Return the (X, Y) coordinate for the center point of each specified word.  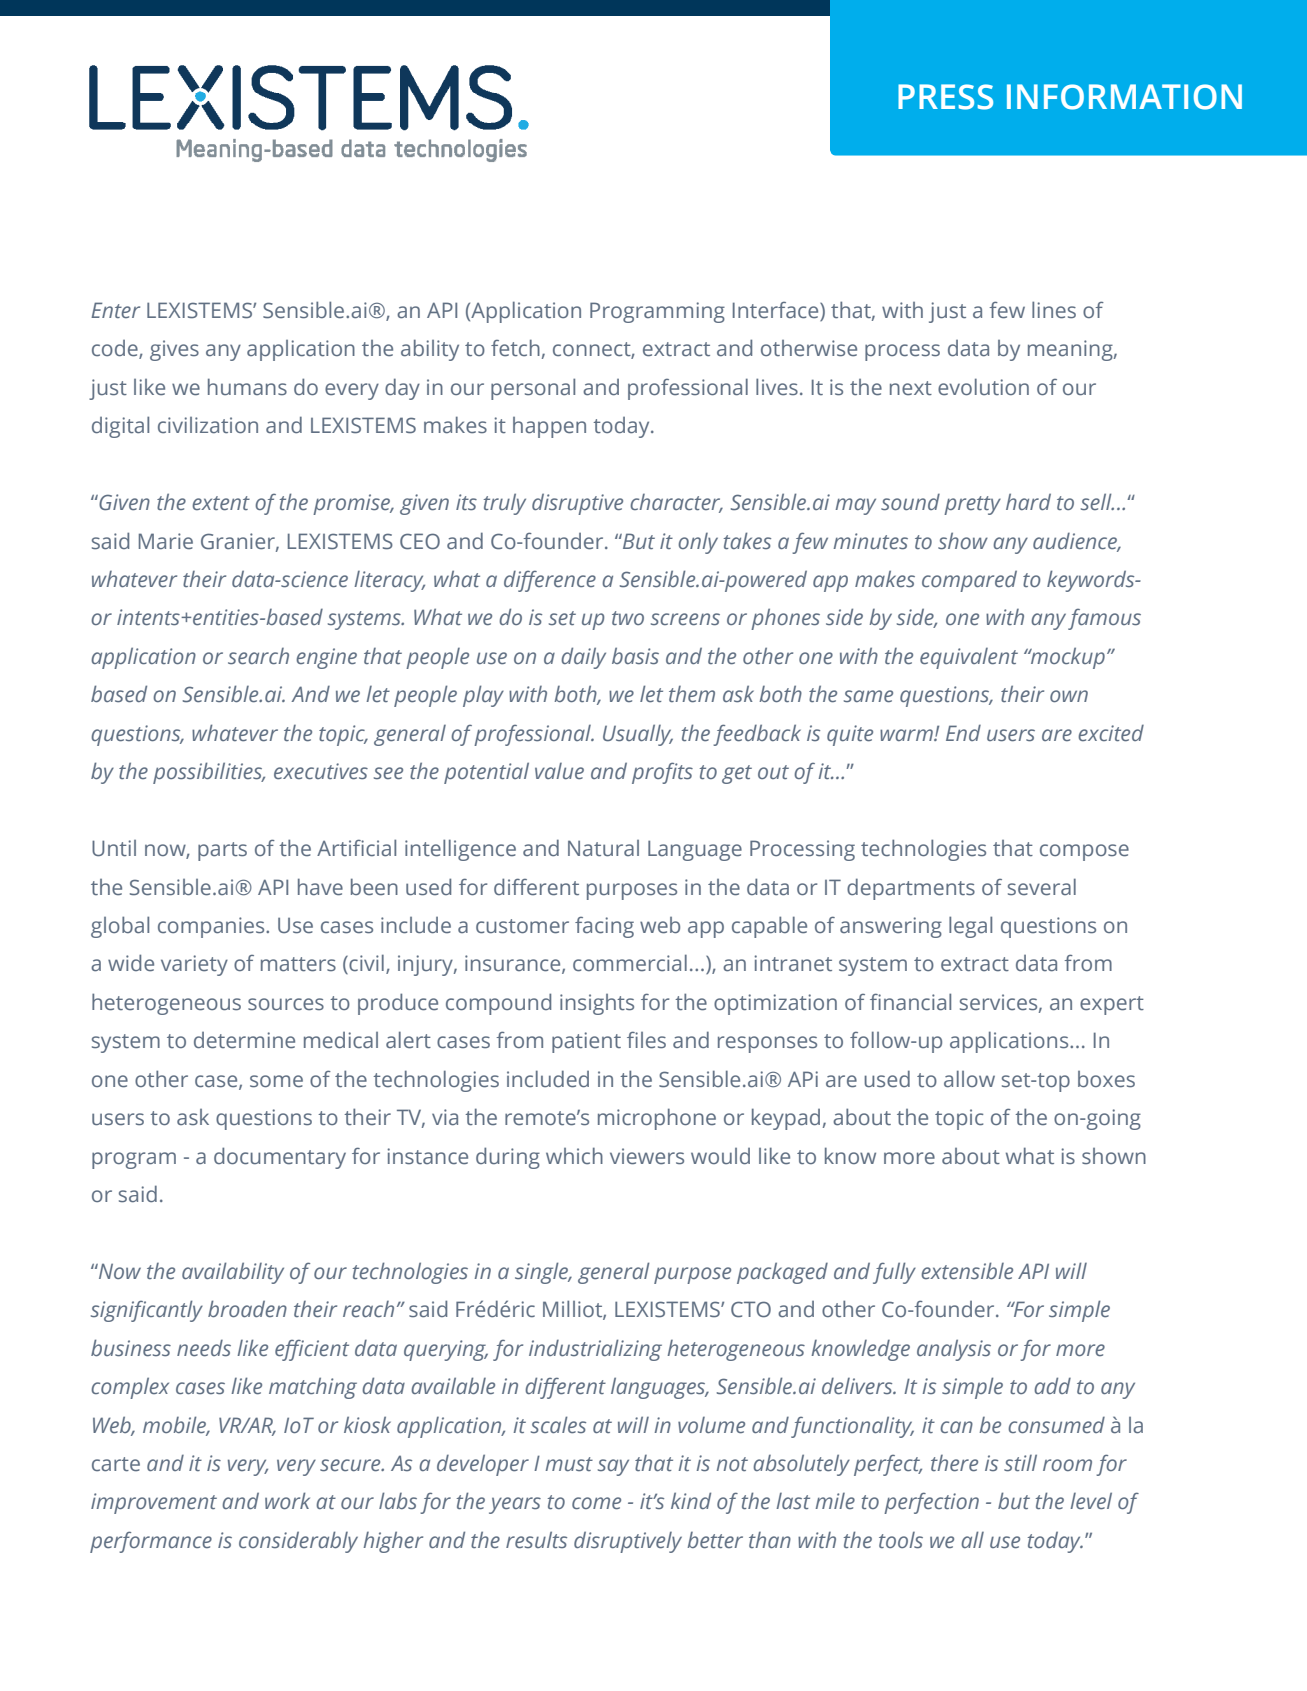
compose (1084, 852)
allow (969, 1079)
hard (1028, 501)
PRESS (945, 97)
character (676, 503)
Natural (603, 848)
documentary (280, 1158)
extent (221, 503)
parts (222, 851)
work (287, 1500)
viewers (647, 1156)
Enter (115, 310)
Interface (777, 311)
